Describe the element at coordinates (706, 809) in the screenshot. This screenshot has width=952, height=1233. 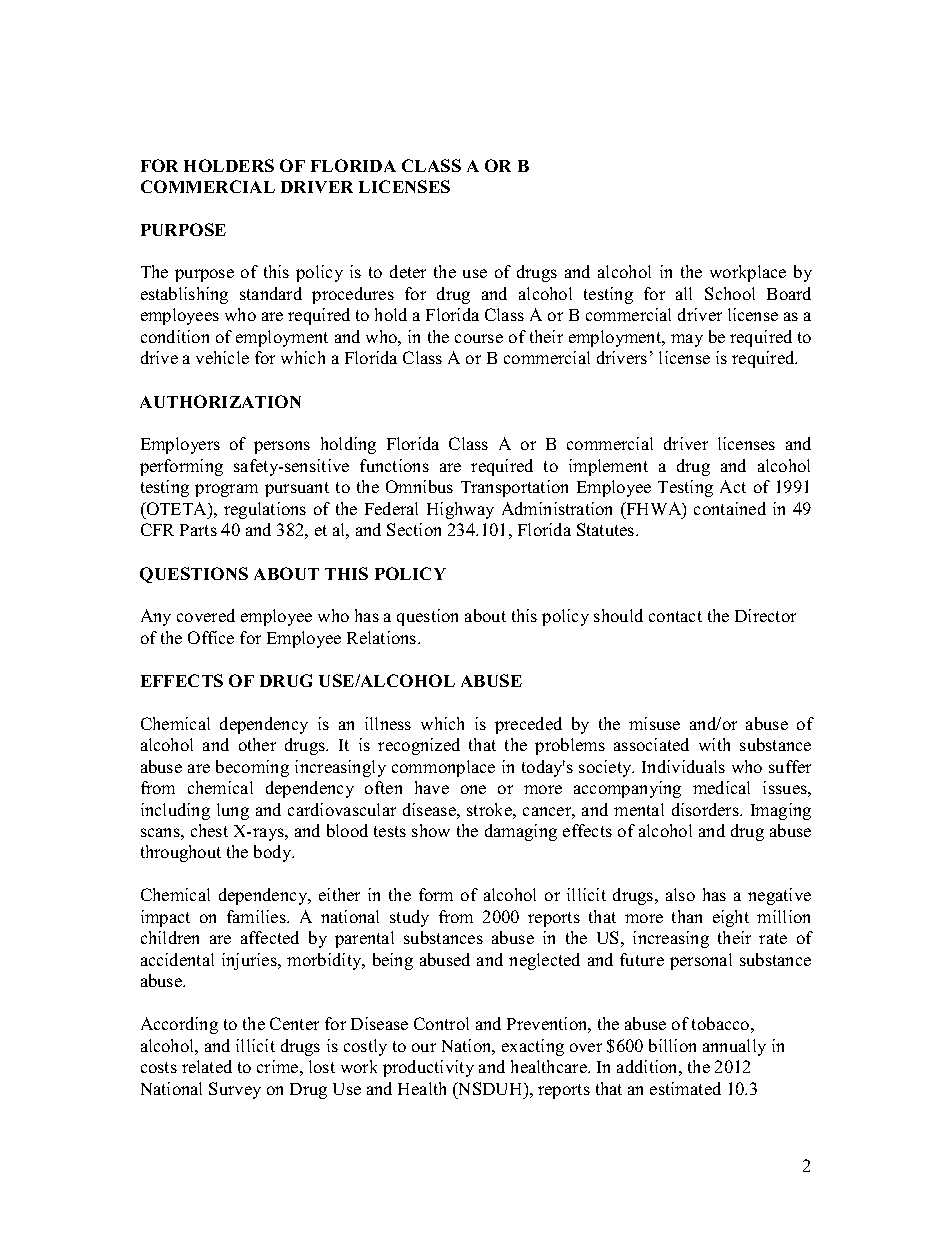
I see `disorders` at that location.
